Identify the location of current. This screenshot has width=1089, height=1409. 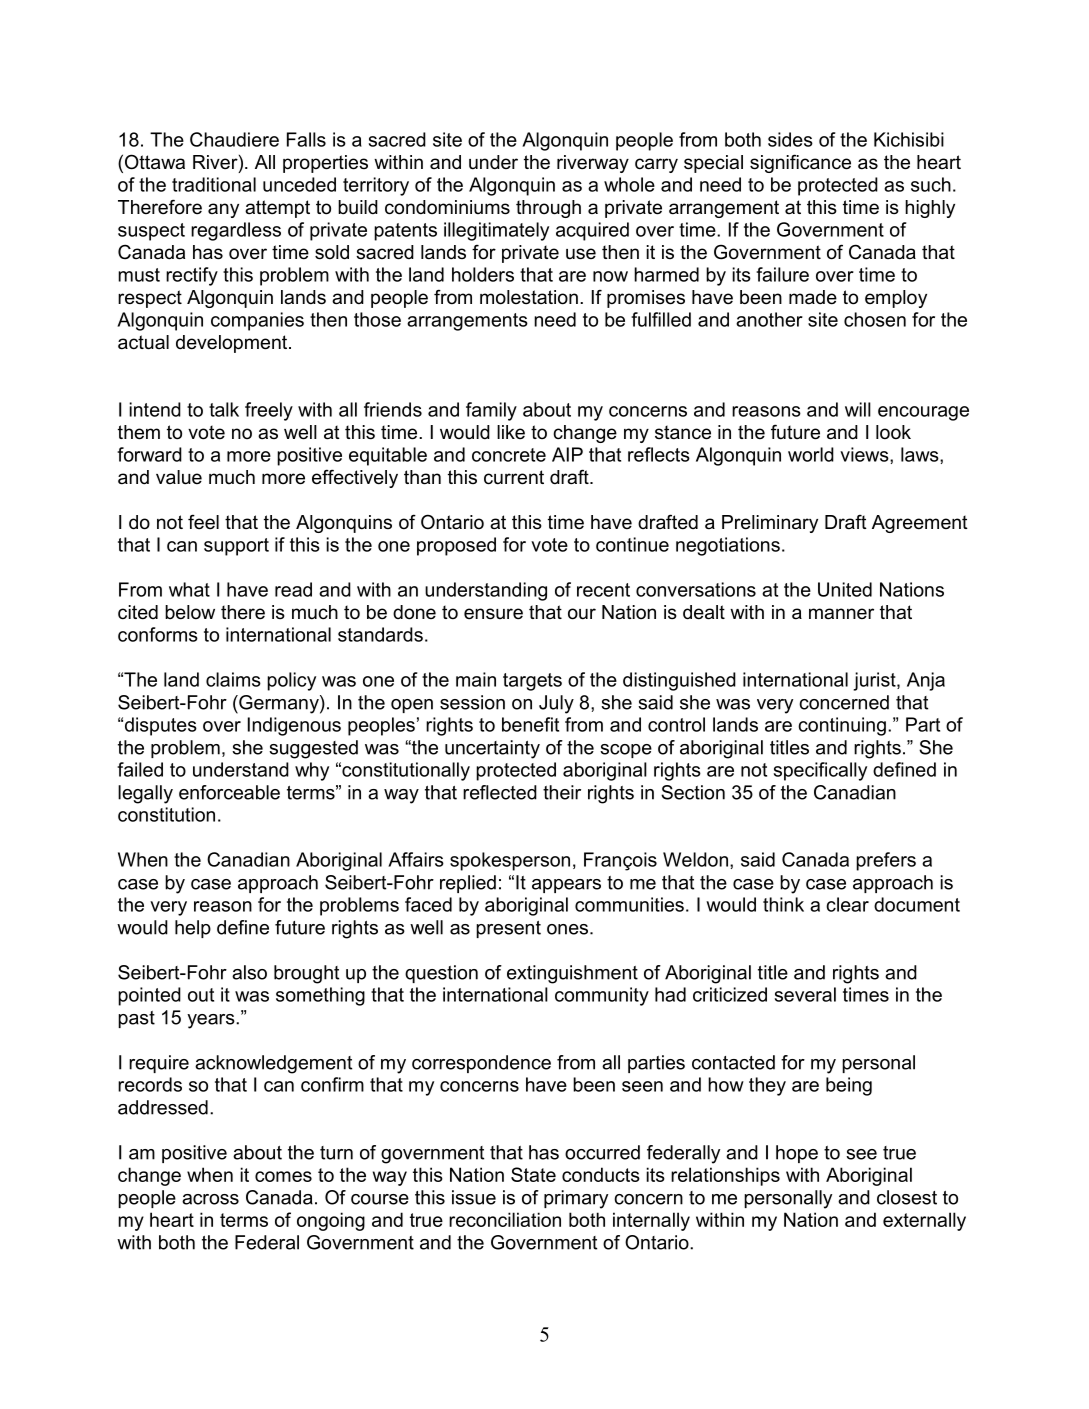
(514, 477).
